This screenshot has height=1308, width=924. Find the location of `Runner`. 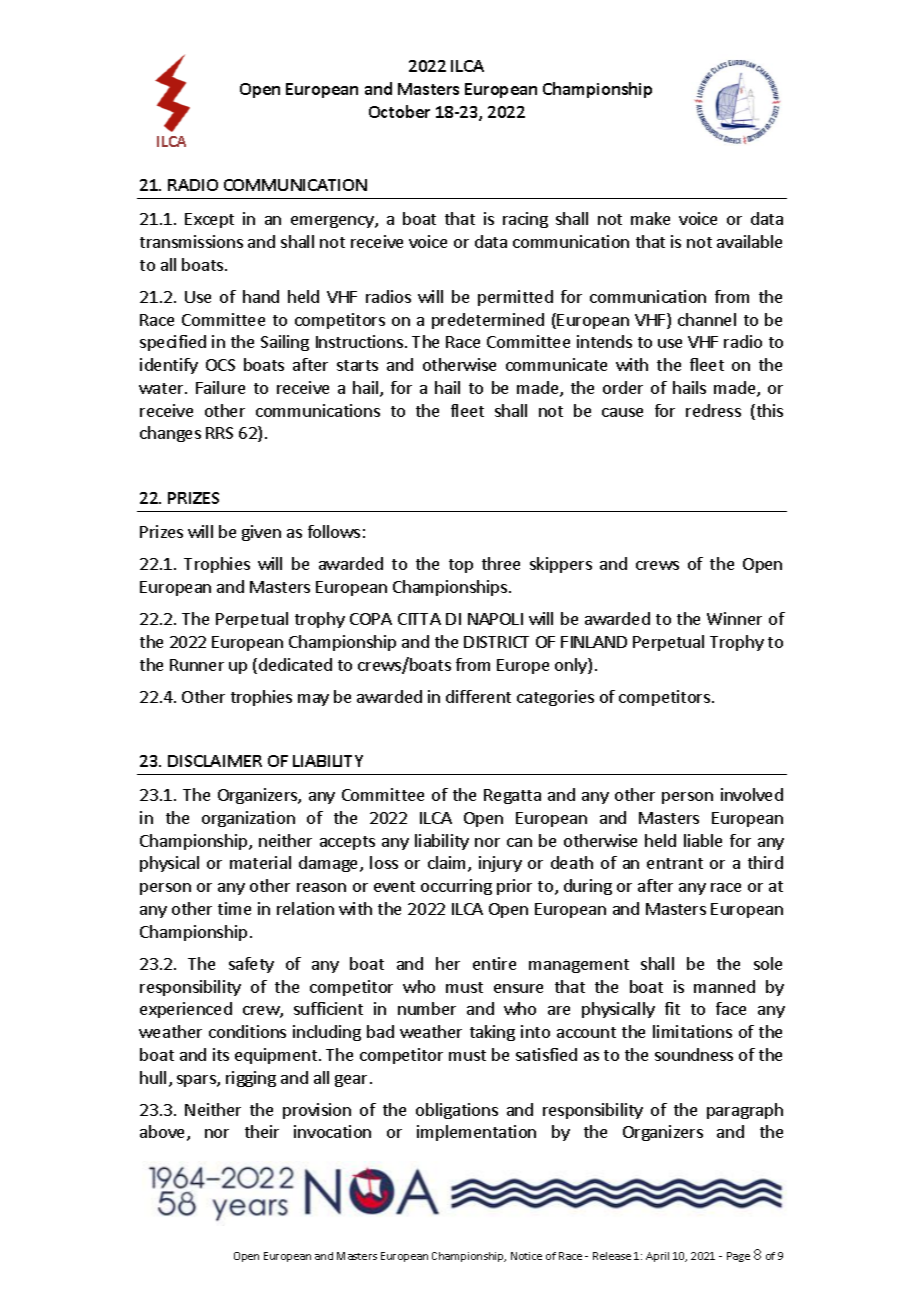

Runner is located at coordinates (197, 665).
